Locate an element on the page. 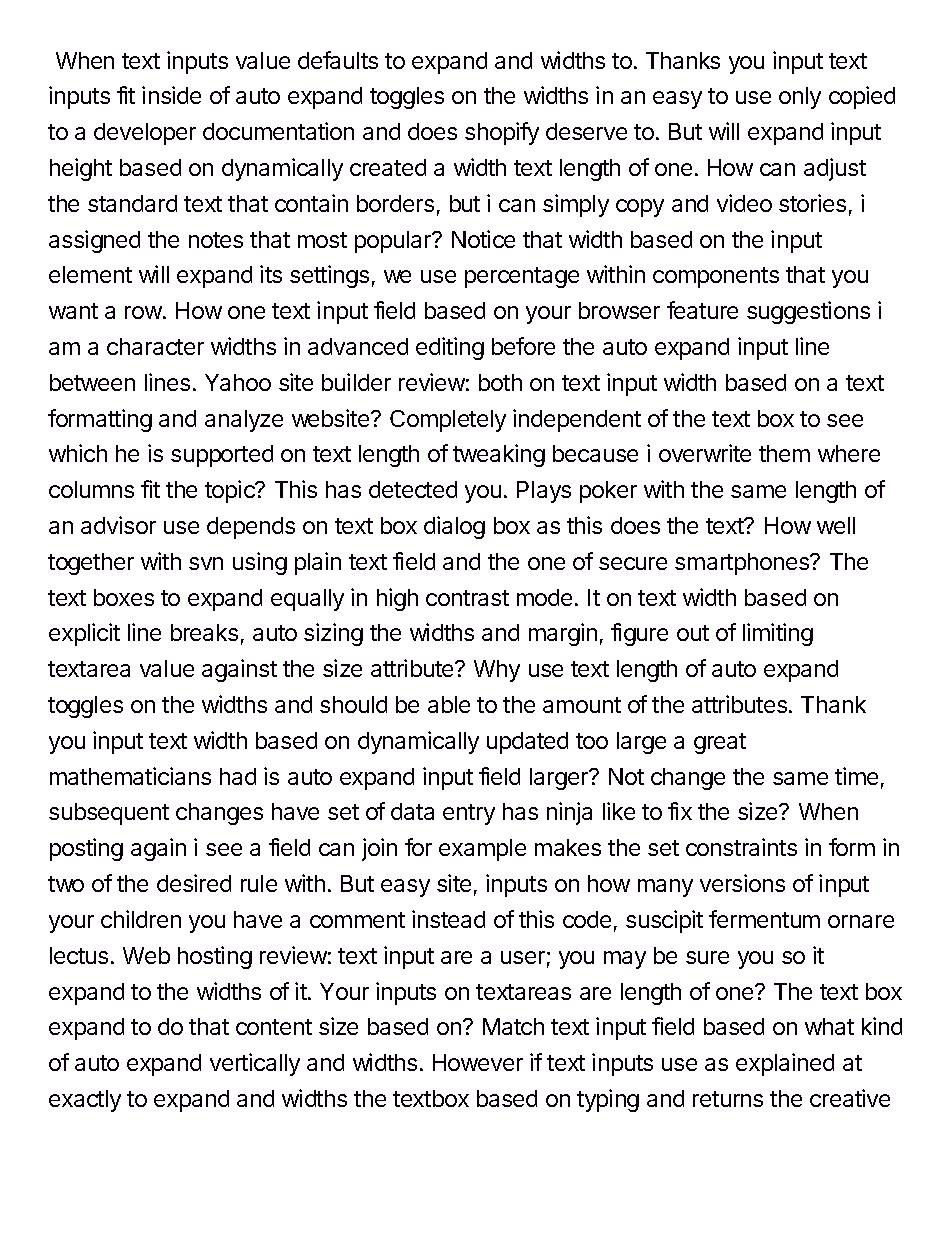 This document has height=1233, width=952. only is located at coordinates (800, 98).
